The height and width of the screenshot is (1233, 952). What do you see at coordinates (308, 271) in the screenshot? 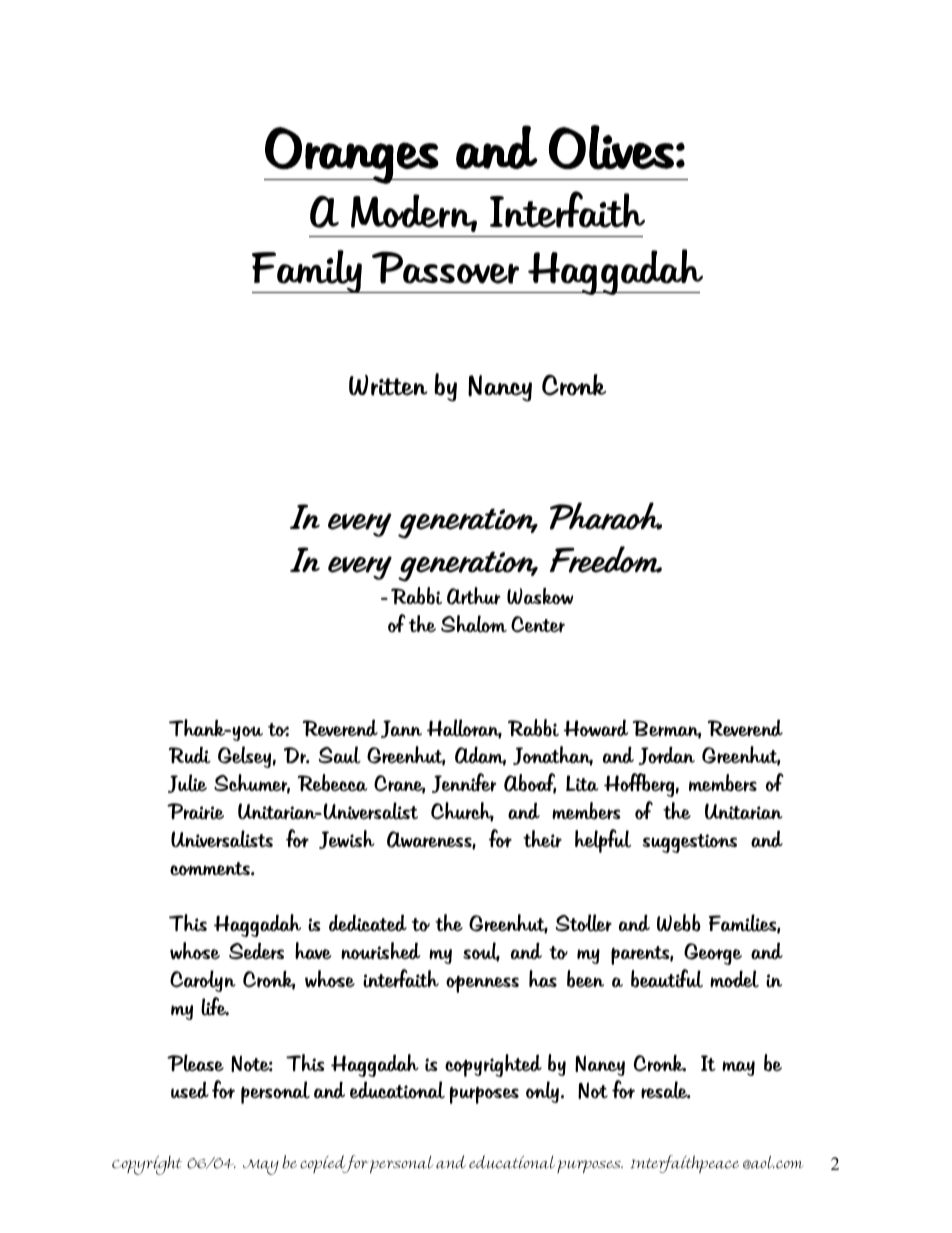
I see `Family` at bounding box center [308, 271].
